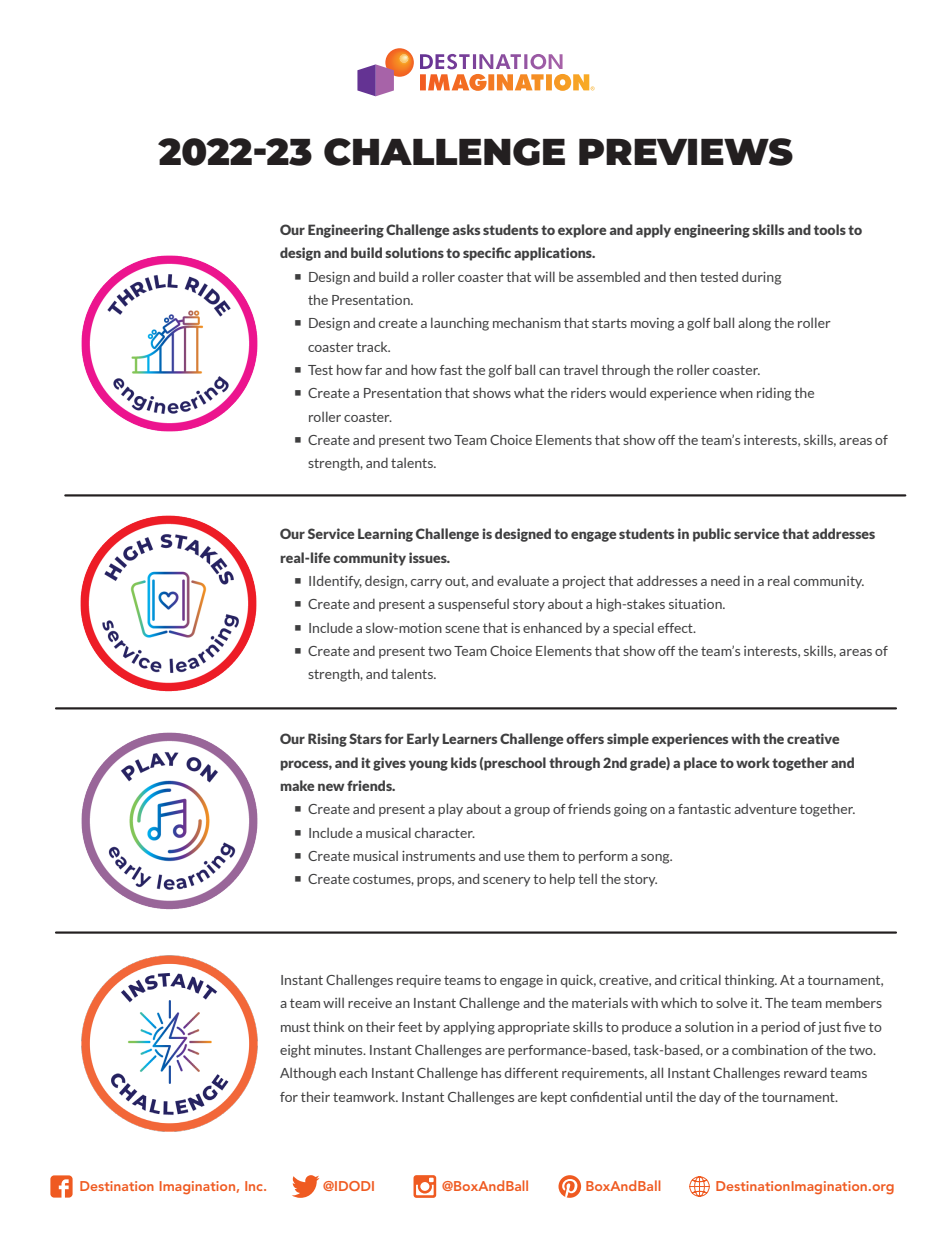 The image size is (952, 1233). I want to click on each, so click(353, 1072).
